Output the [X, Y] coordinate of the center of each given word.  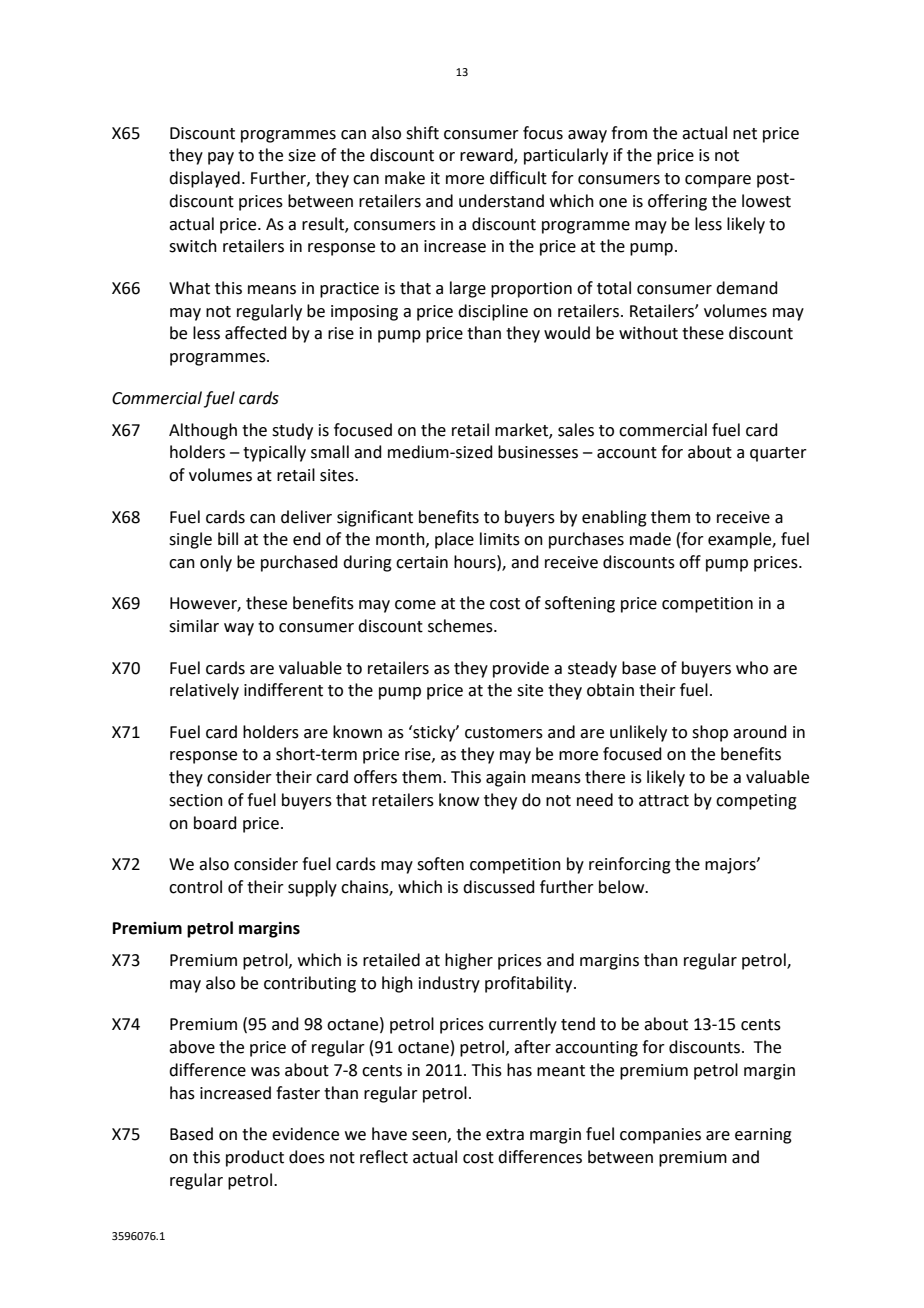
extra [505, 1135]
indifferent [283, 690]
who [752, 668]
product [255, 1158]
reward [487, 156]
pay [221, 158]
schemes [461, 626]
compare [718, 181]
